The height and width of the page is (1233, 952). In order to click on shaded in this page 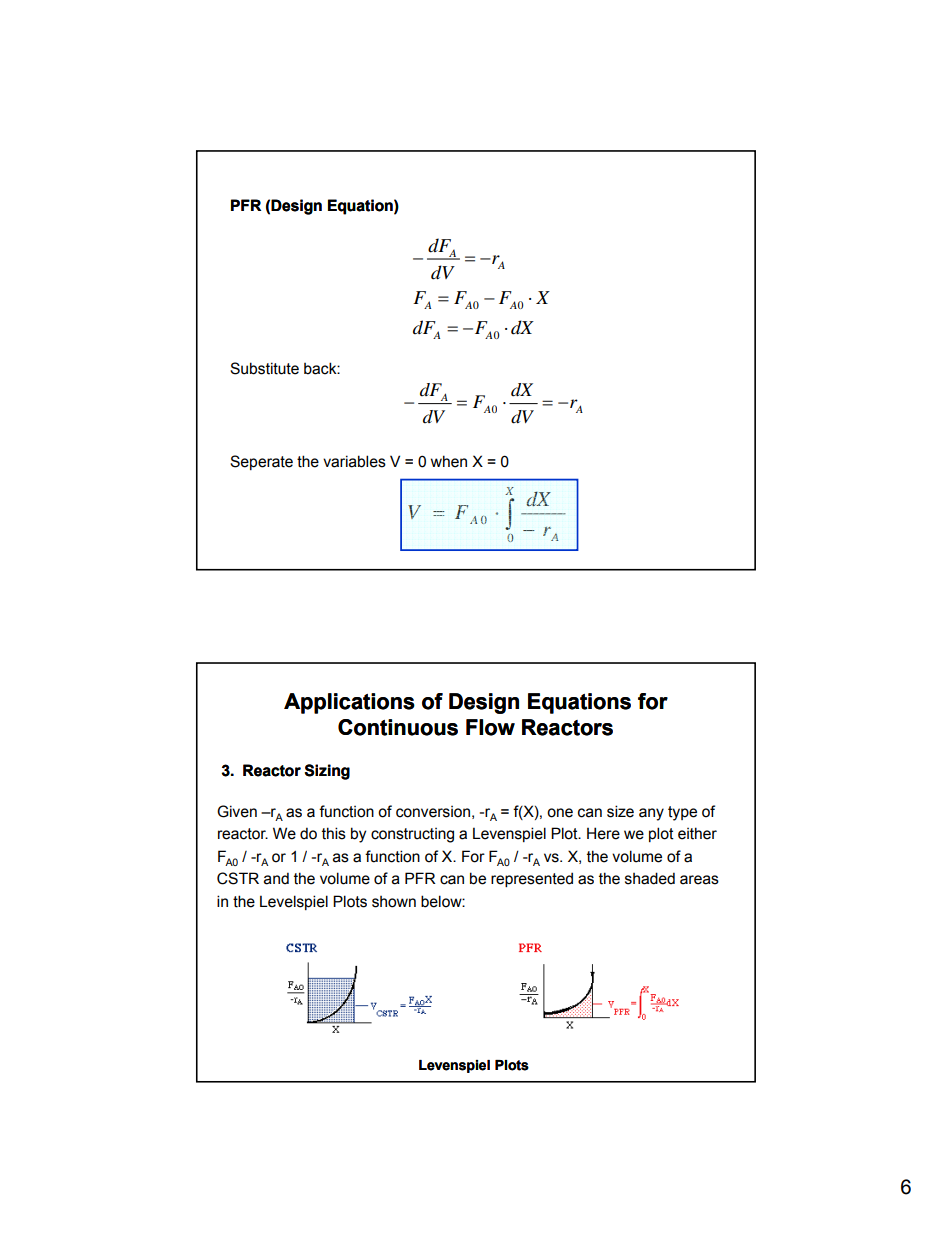, I will do `click(650, 878)`.
